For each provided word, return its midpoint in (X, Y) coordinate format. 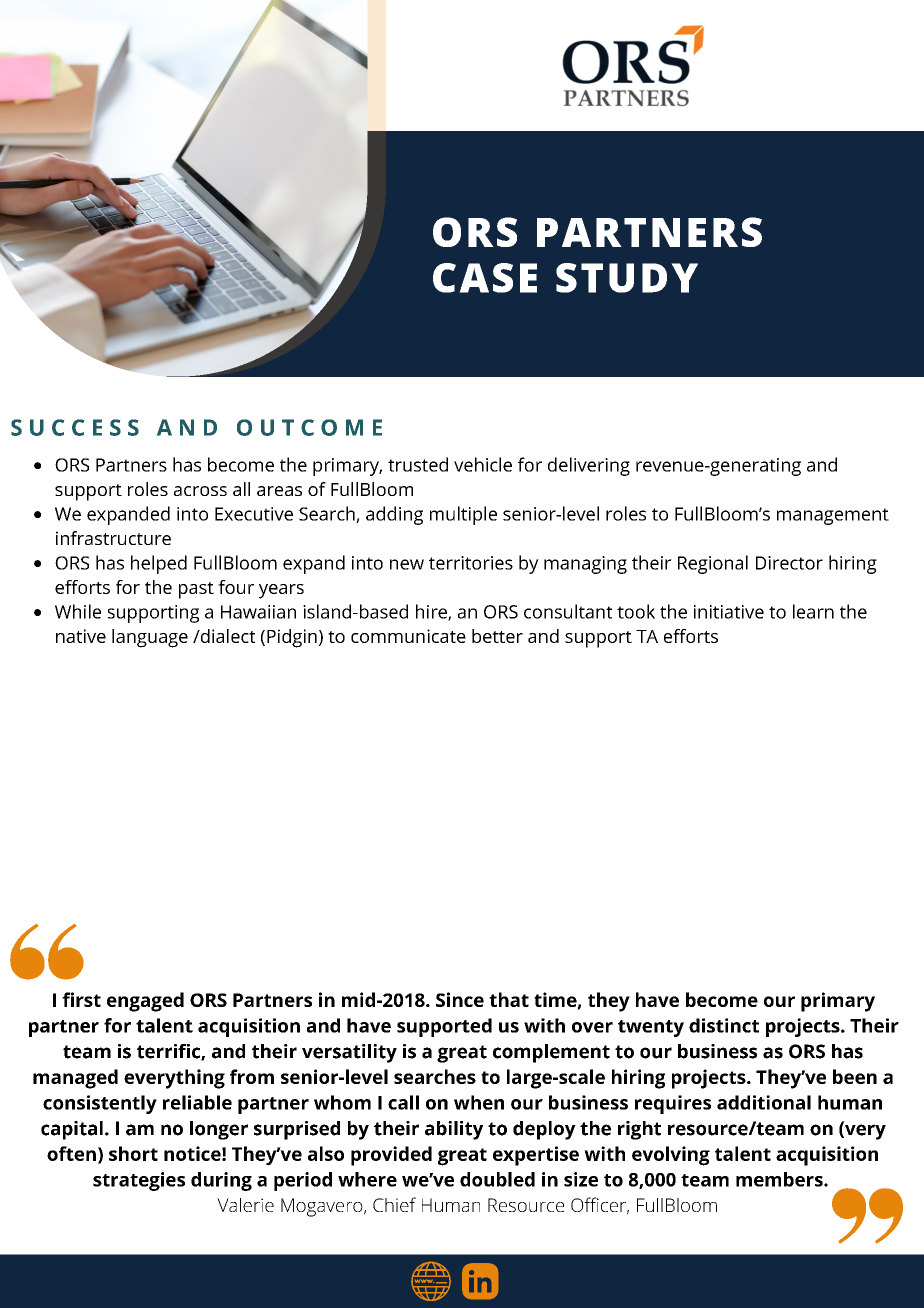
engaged (145, 1002)
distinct (724, 1025)
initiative (729, 612)
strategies (139, 1181)
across (200, 491)
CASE (485, 278)
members (780, 1179)
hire (432, 612)
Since (460, 999)
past (196, 590)
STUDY (627, 278)
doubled (497, 1179)
